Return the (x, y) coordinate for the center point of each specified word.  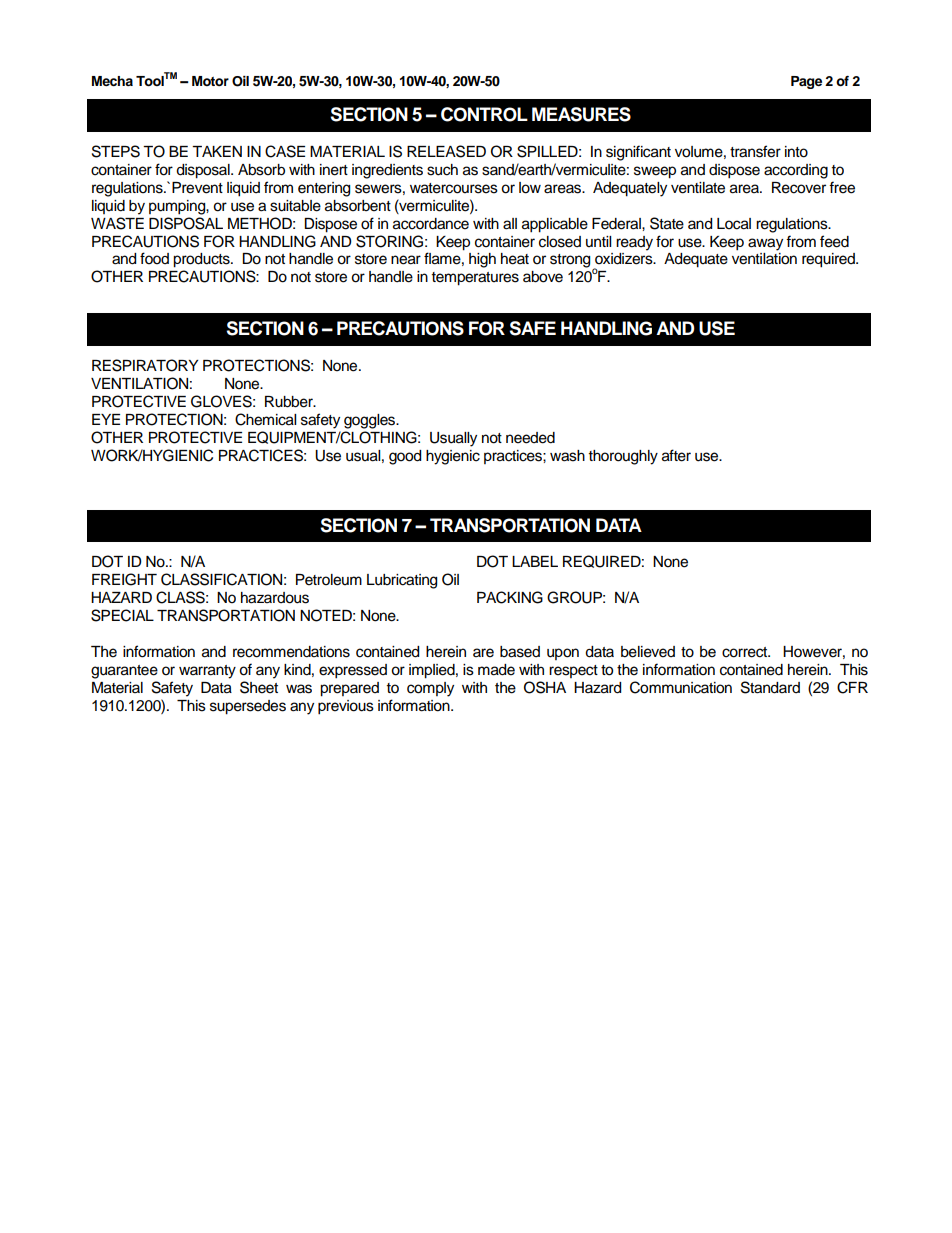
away (765, 244)
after (676, 455)
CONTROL (484, 114)
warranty (207, 672)
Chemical (265, 419)
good (405, 457)
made (496, 670)
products (202, 260)
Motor (210, 81)
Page (806, 82)
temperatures (475, 279)
